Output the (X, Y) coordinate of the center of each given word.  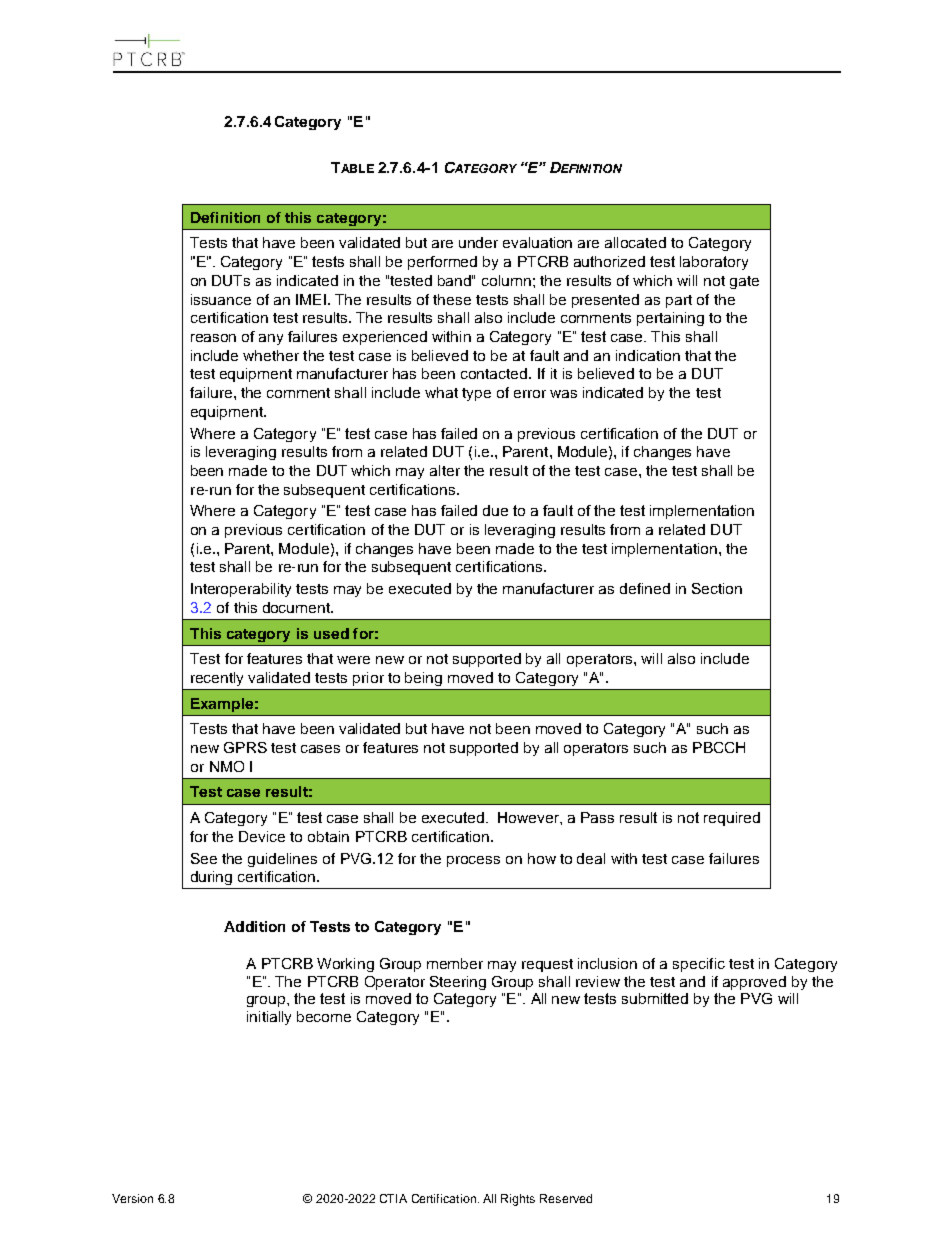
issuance (221, 299)
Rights (518, 1200)
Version (132, 1198)
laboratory (714, 263)
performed (442, 263)
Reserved (566, 1198)
